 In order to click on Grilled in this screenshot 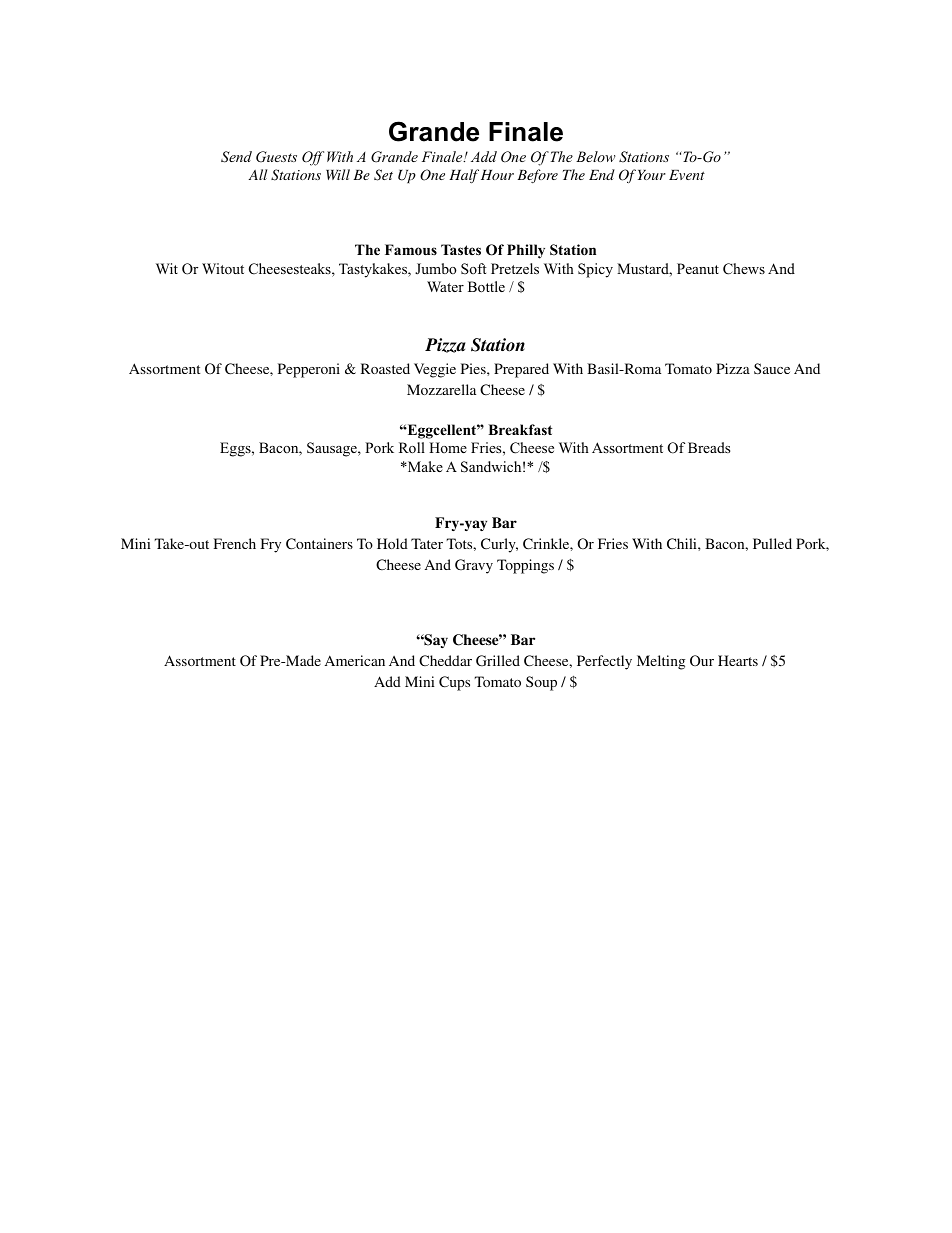, I will do `click(498, 660)`.
